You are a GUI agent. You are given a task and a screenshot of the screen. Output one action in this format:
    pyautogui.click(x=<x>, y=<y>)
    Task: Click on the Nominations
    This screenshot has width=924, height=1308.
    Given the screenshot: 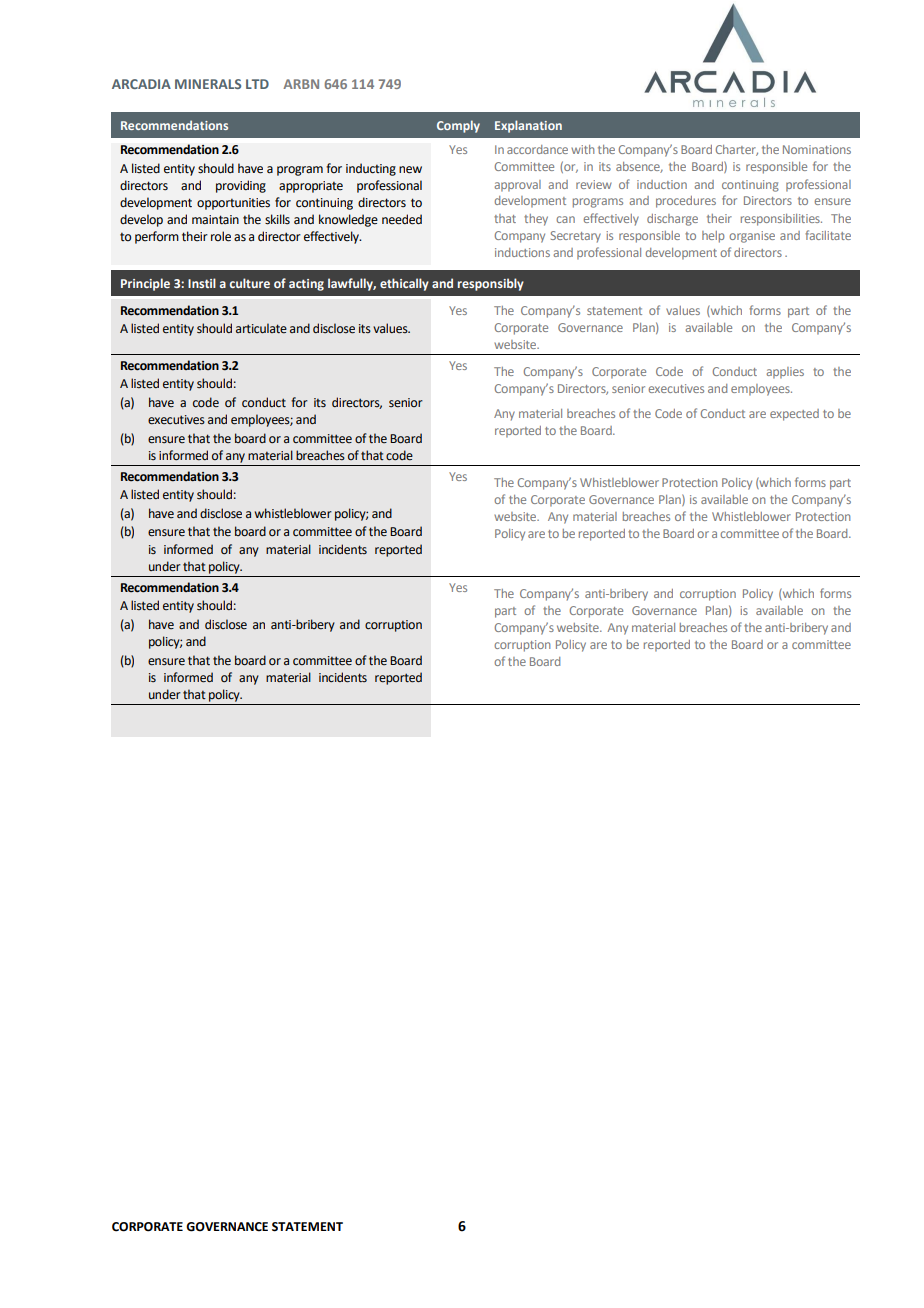 What is the action you would take?
    pyautogui.click(x=817, y=149)
